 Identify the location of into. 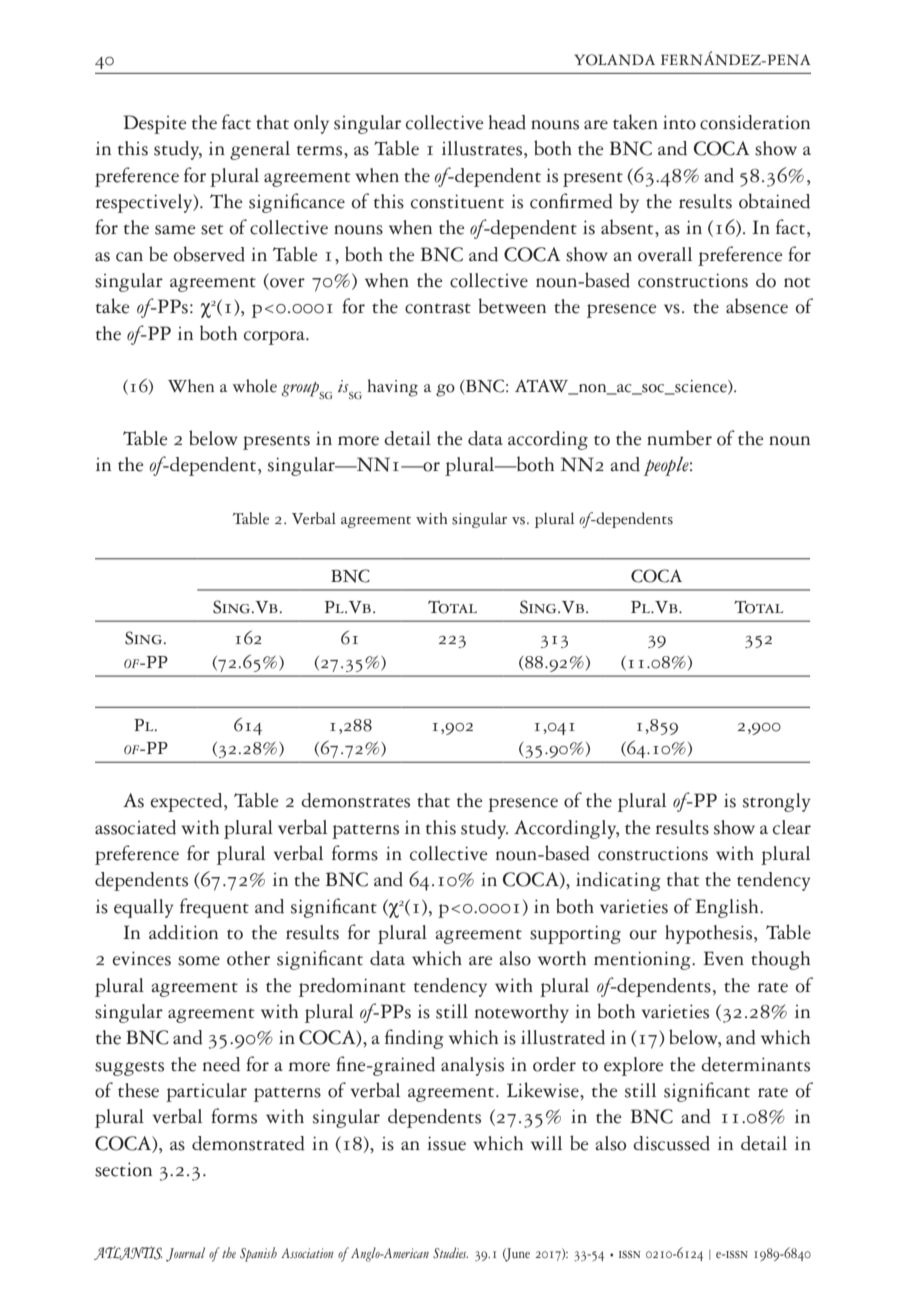
(679, 122).
